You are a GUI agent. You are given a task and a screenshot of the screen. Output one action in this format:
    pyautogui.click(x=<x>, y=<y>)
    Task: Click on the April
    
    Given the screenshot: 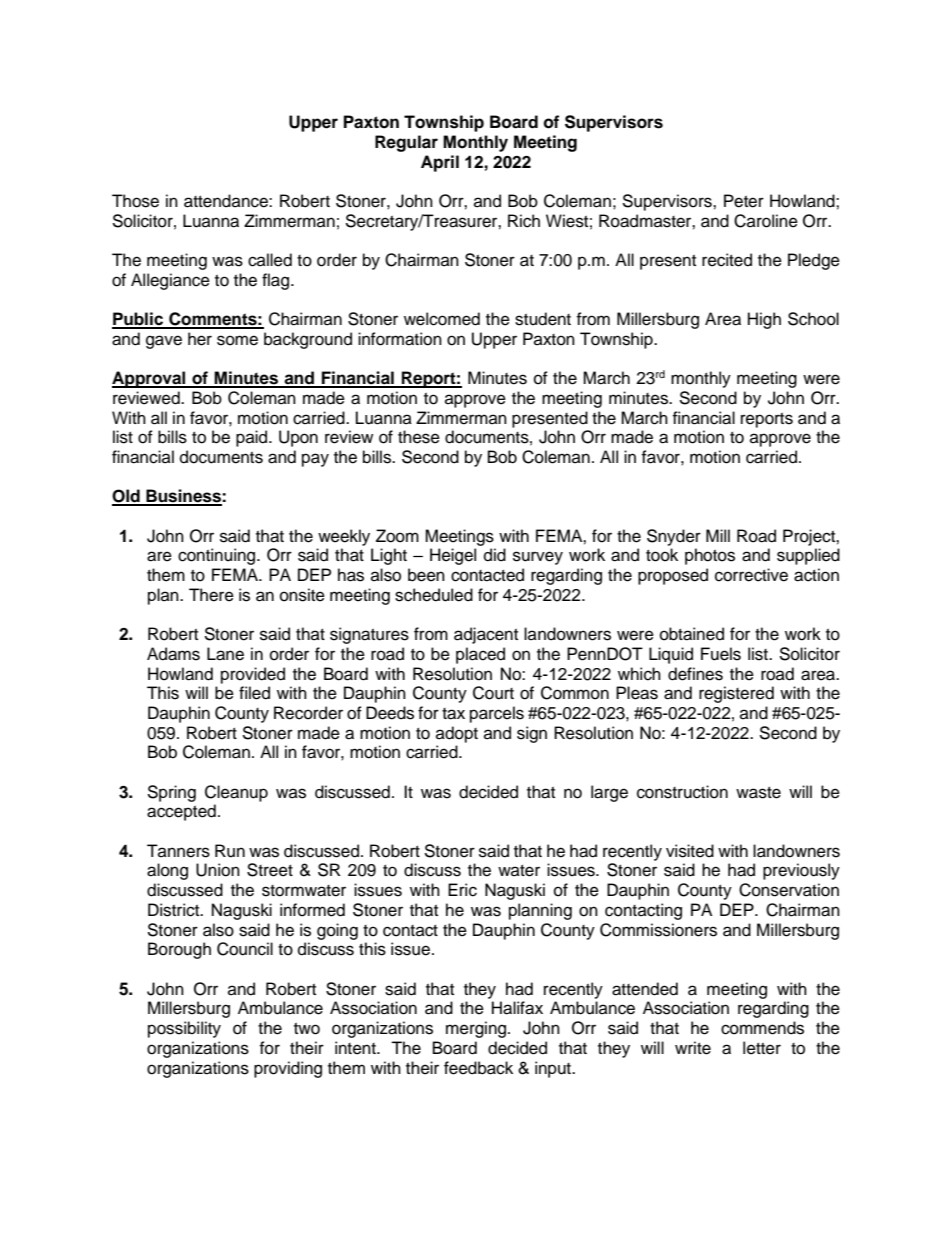 What is the action you would take?
    pyautogui.click(x=440, y=163)
